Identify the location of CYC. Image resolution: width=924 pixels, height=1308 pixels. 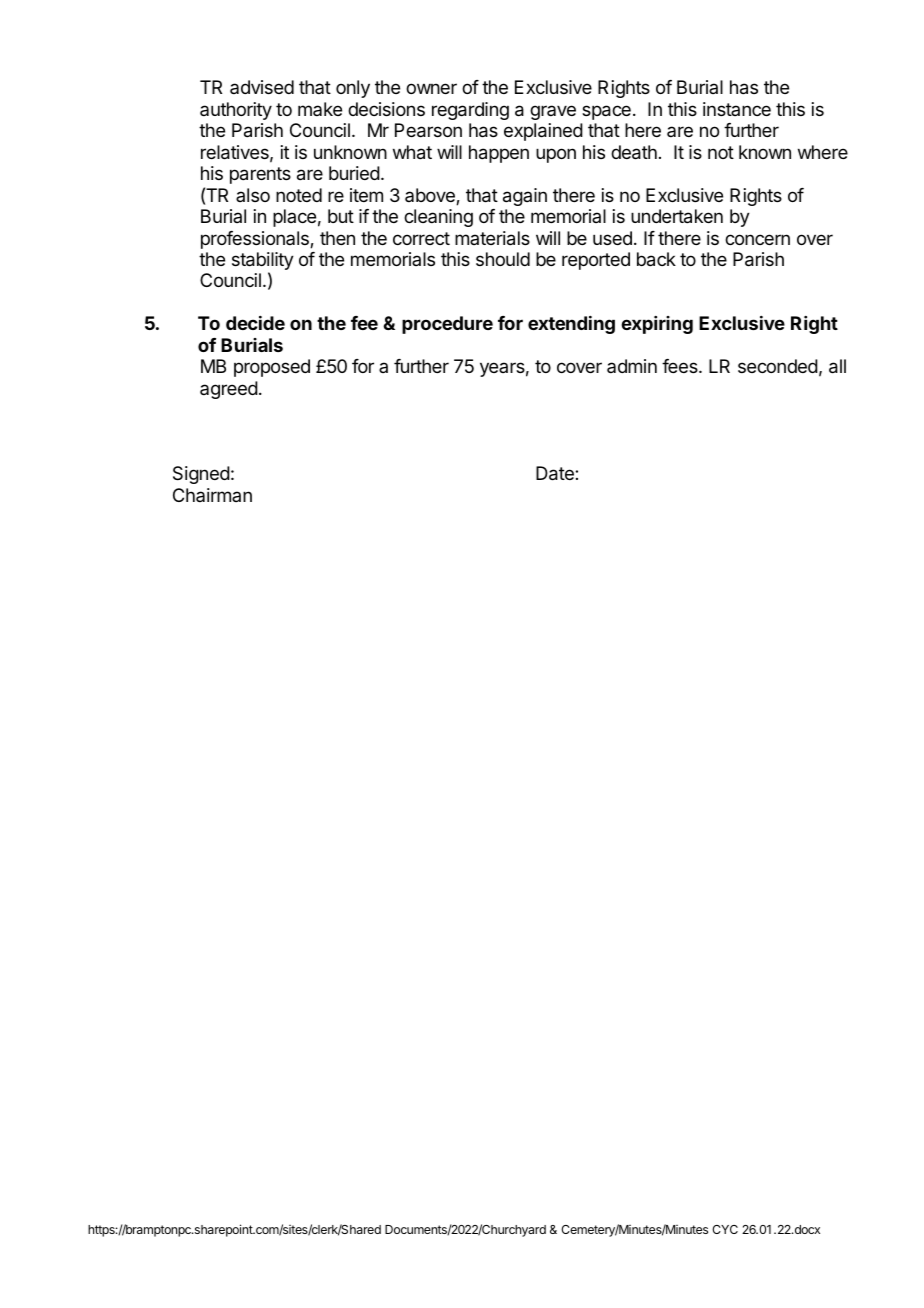
(725, 1229).
